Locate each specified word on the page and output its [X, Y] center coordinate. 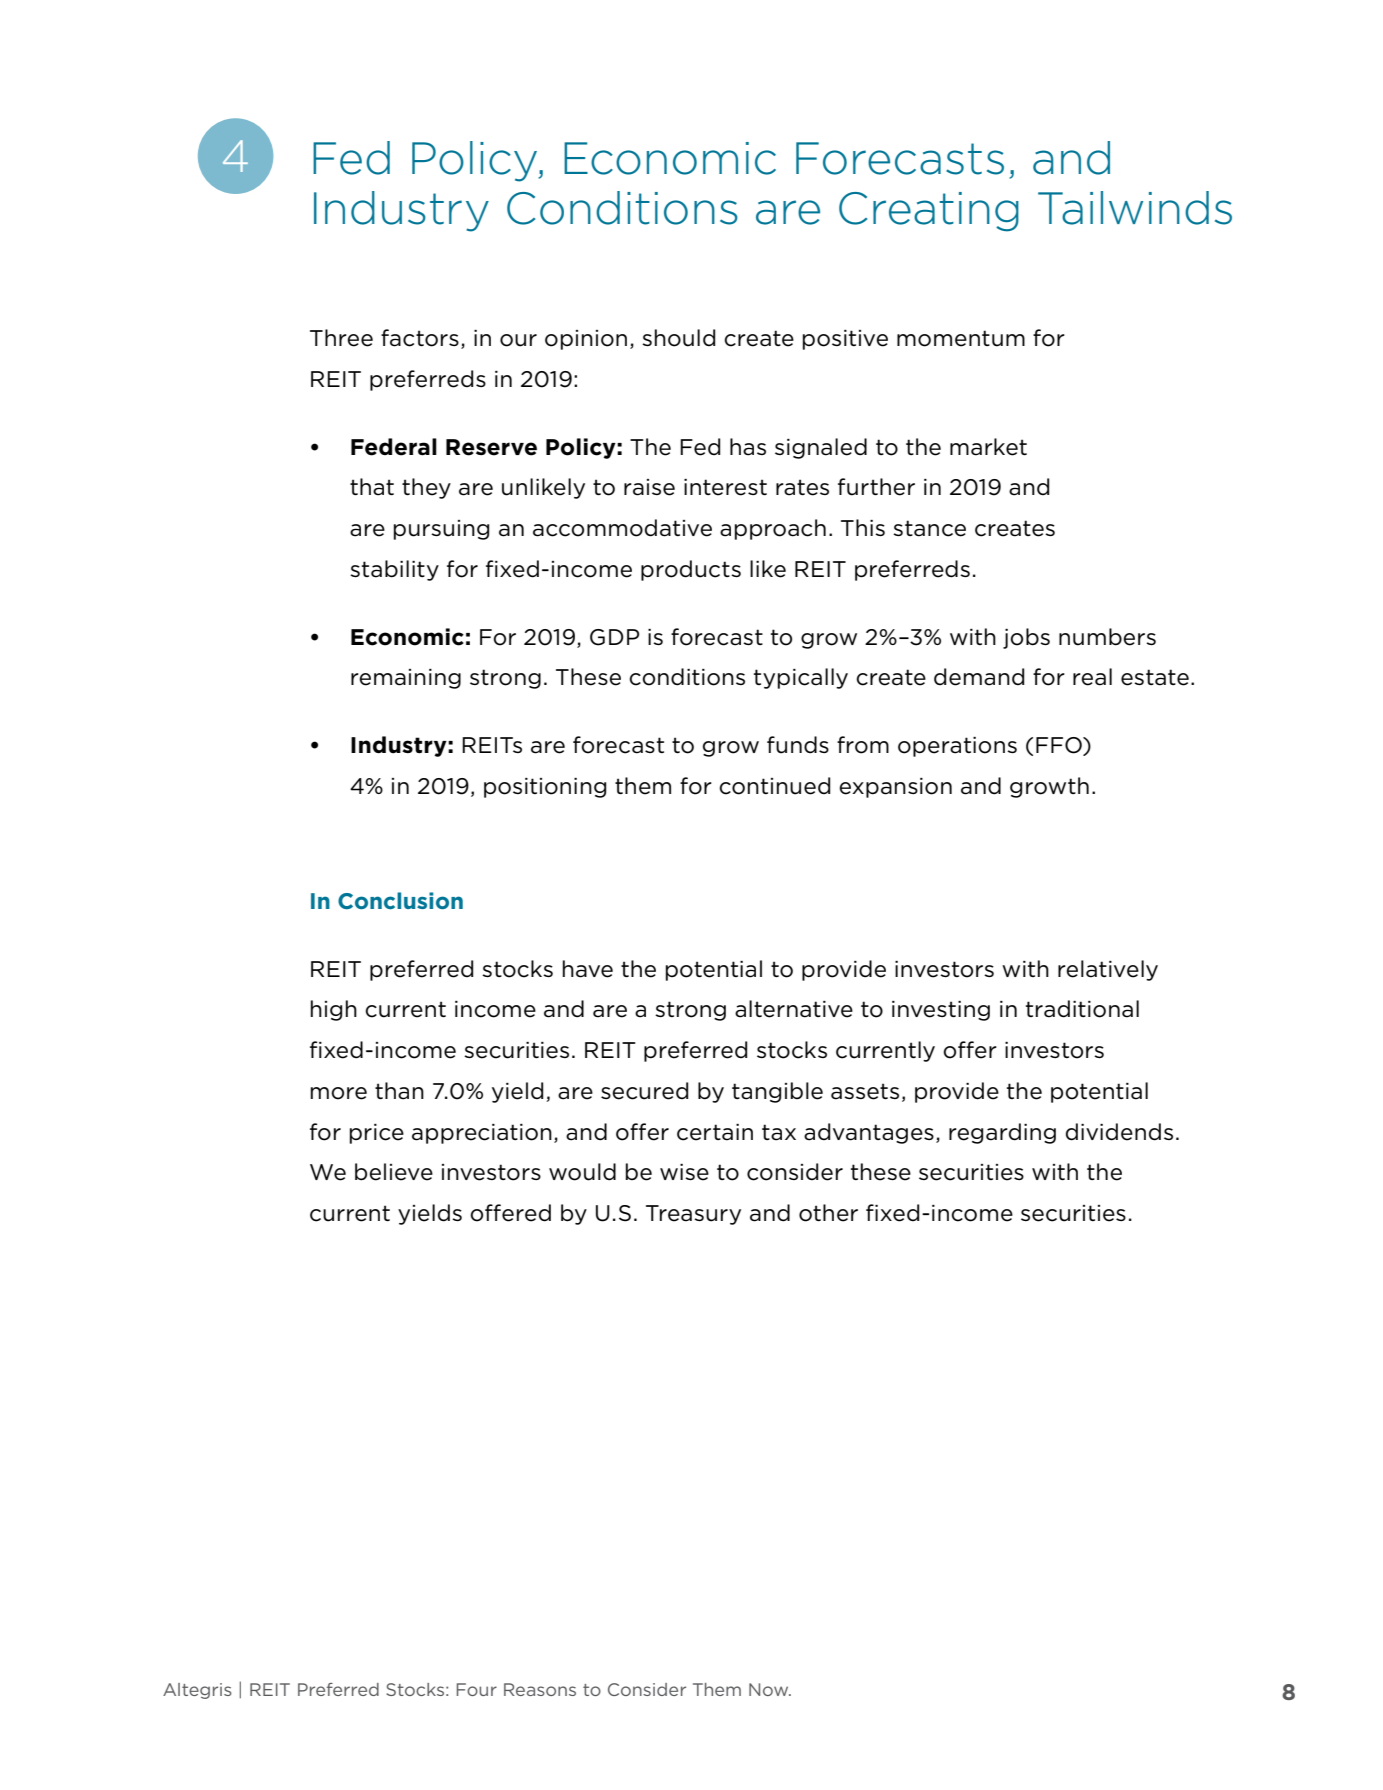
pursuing [441, 530]
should [678, 338]
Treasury [693, 1215]
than [399, 1091]
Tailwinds [1135, 208]
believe [394, 1172]
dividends [1119, 1132]
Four [477, 1689]
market [988, 447]
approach [773, 529]
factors [420, 338]
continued [774, 786]
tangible [777, 1092]
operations [957, 747]
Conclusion [400, 900]
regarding [1002, 1133]
